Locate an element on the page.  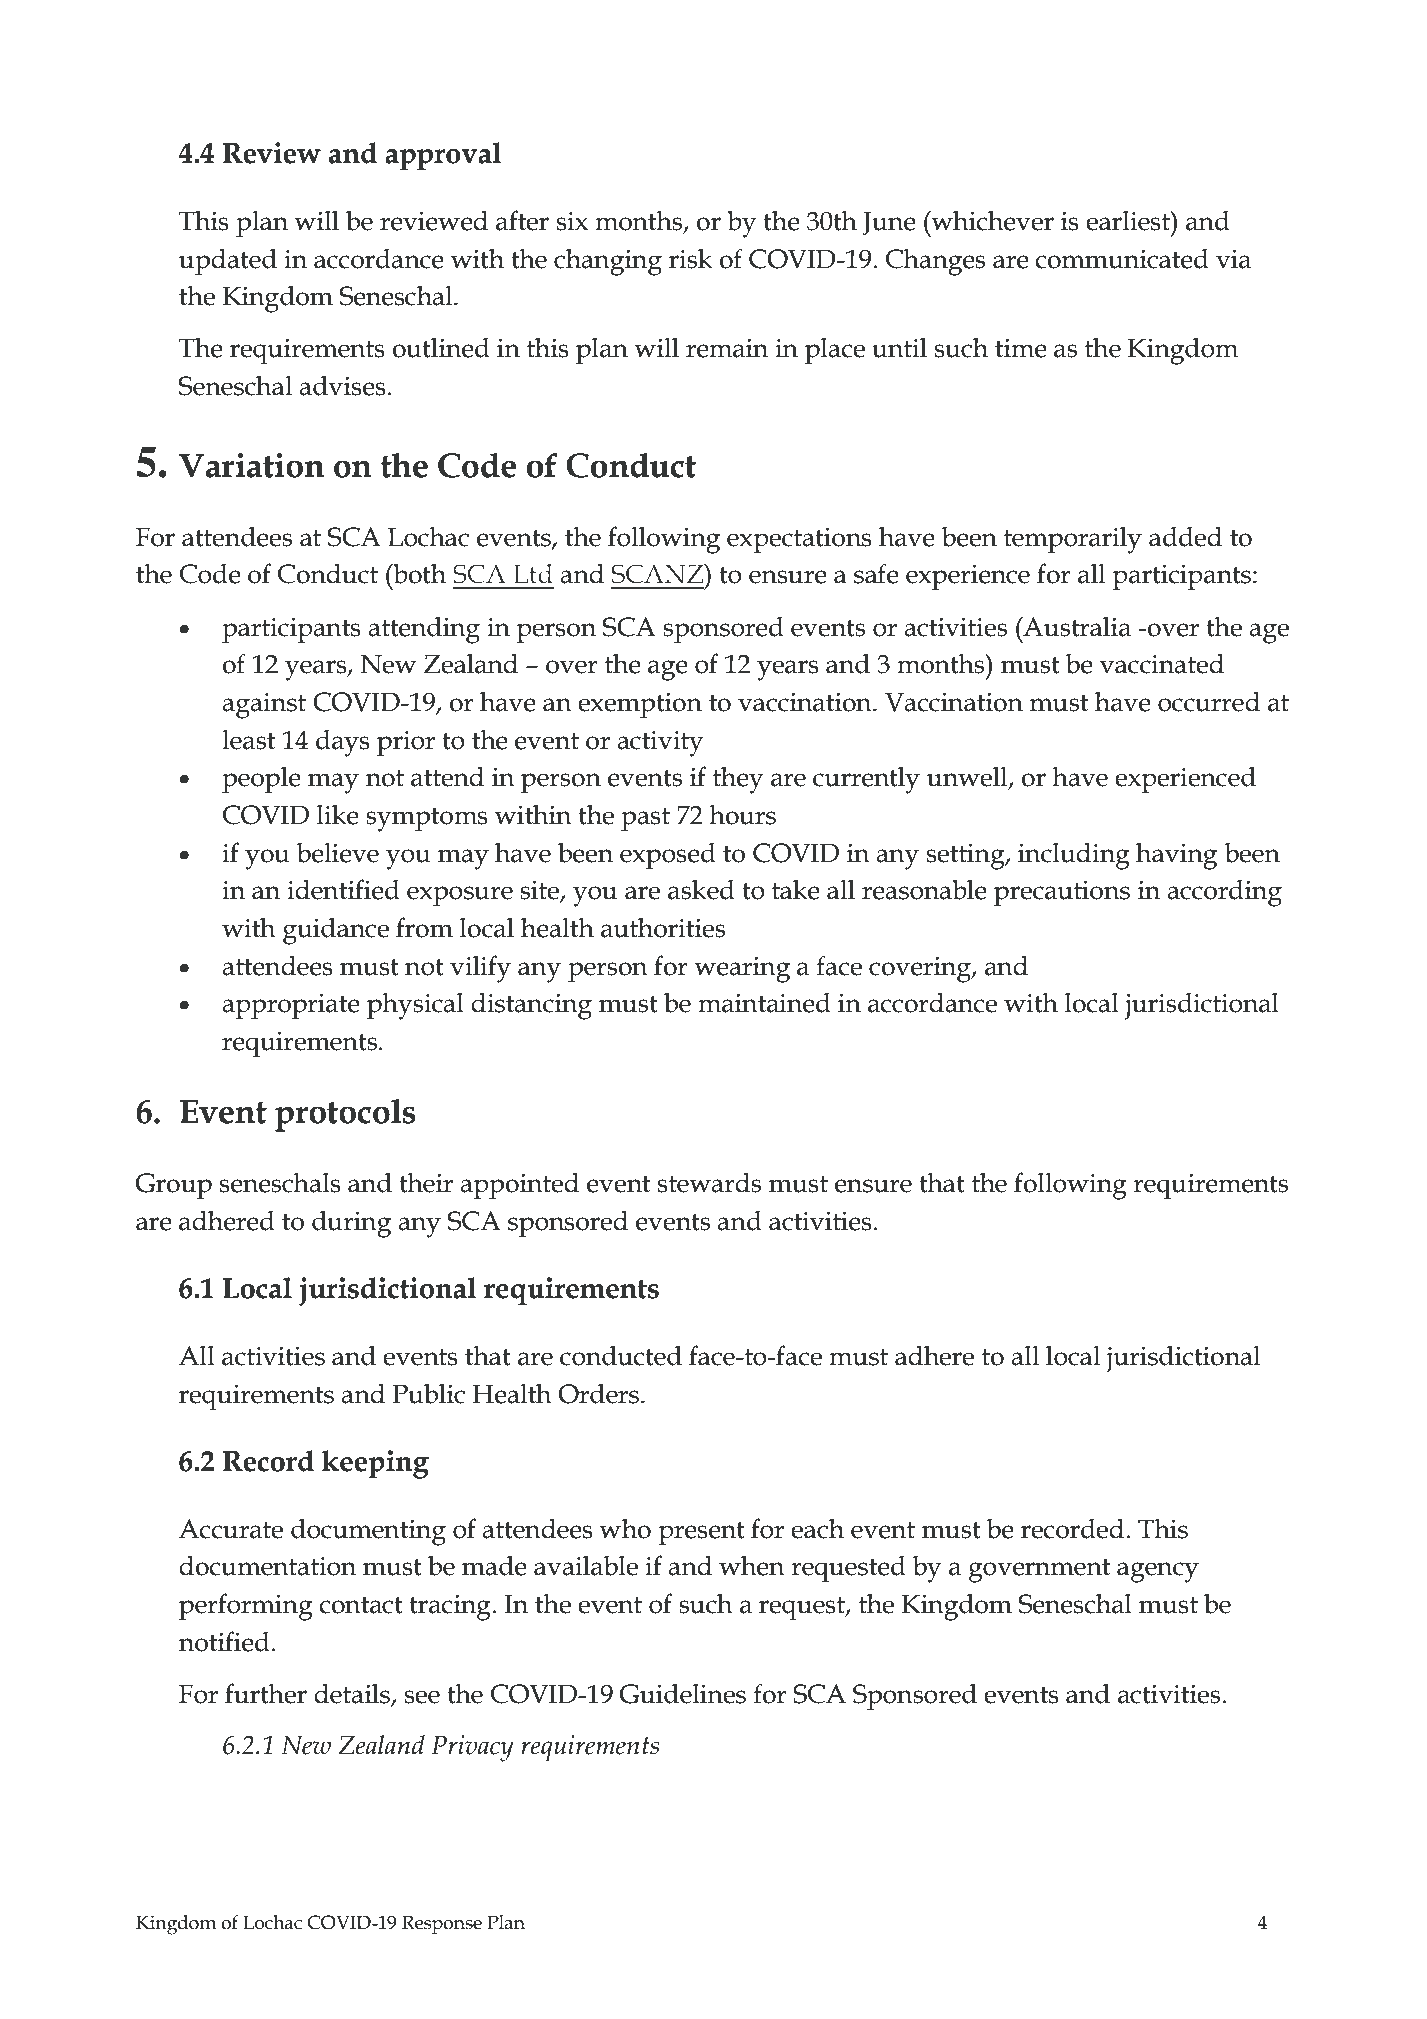
maintained is located at coordinates (764, 1003).
